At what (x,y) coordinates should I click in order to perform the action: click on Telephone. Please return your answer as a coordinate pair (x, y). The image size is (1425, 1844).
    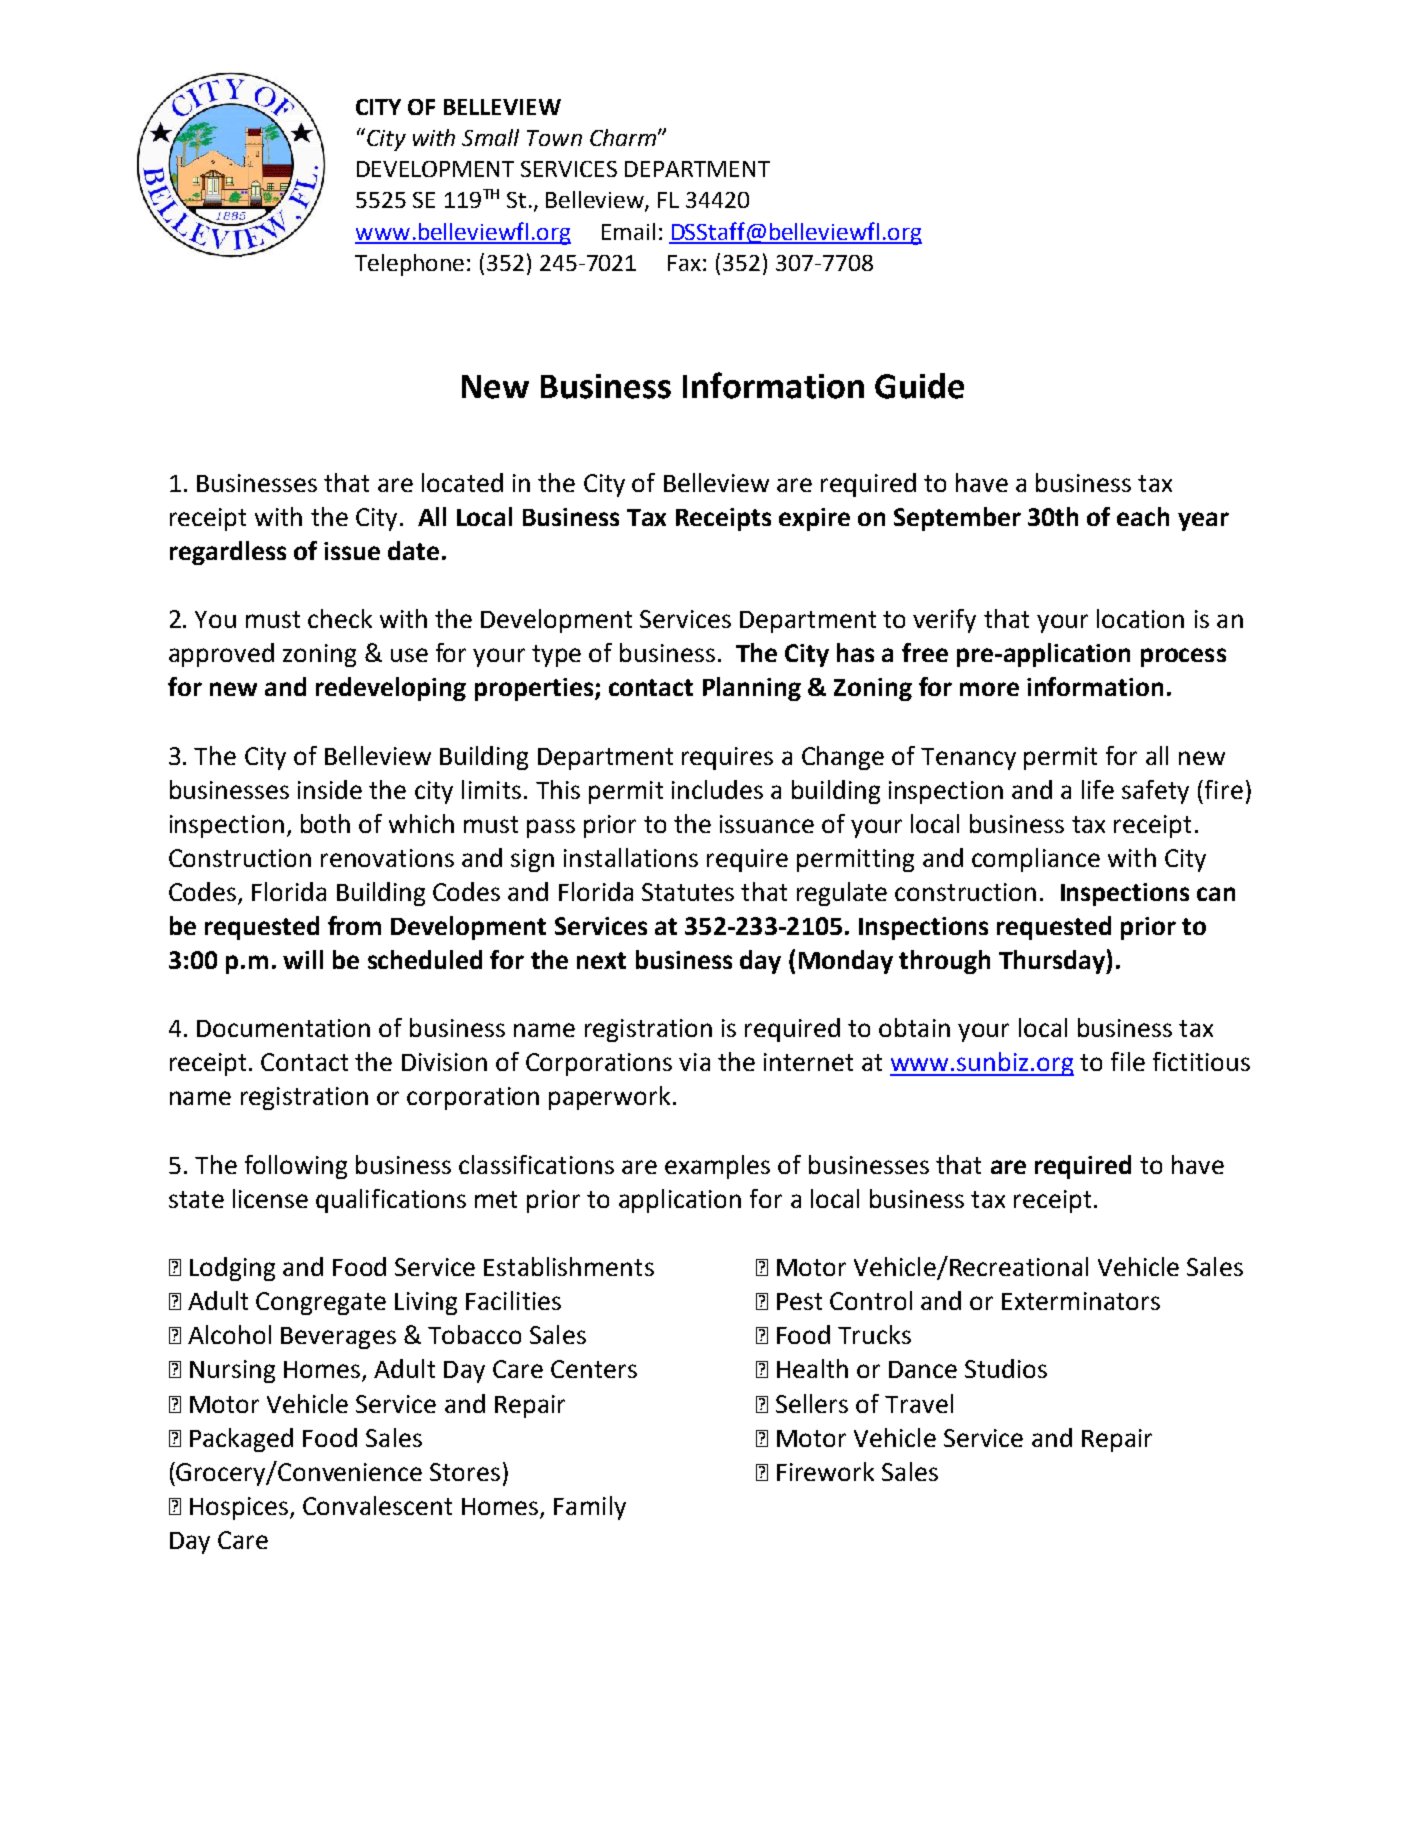
    Looking at the image, I should click on (409, 265).
